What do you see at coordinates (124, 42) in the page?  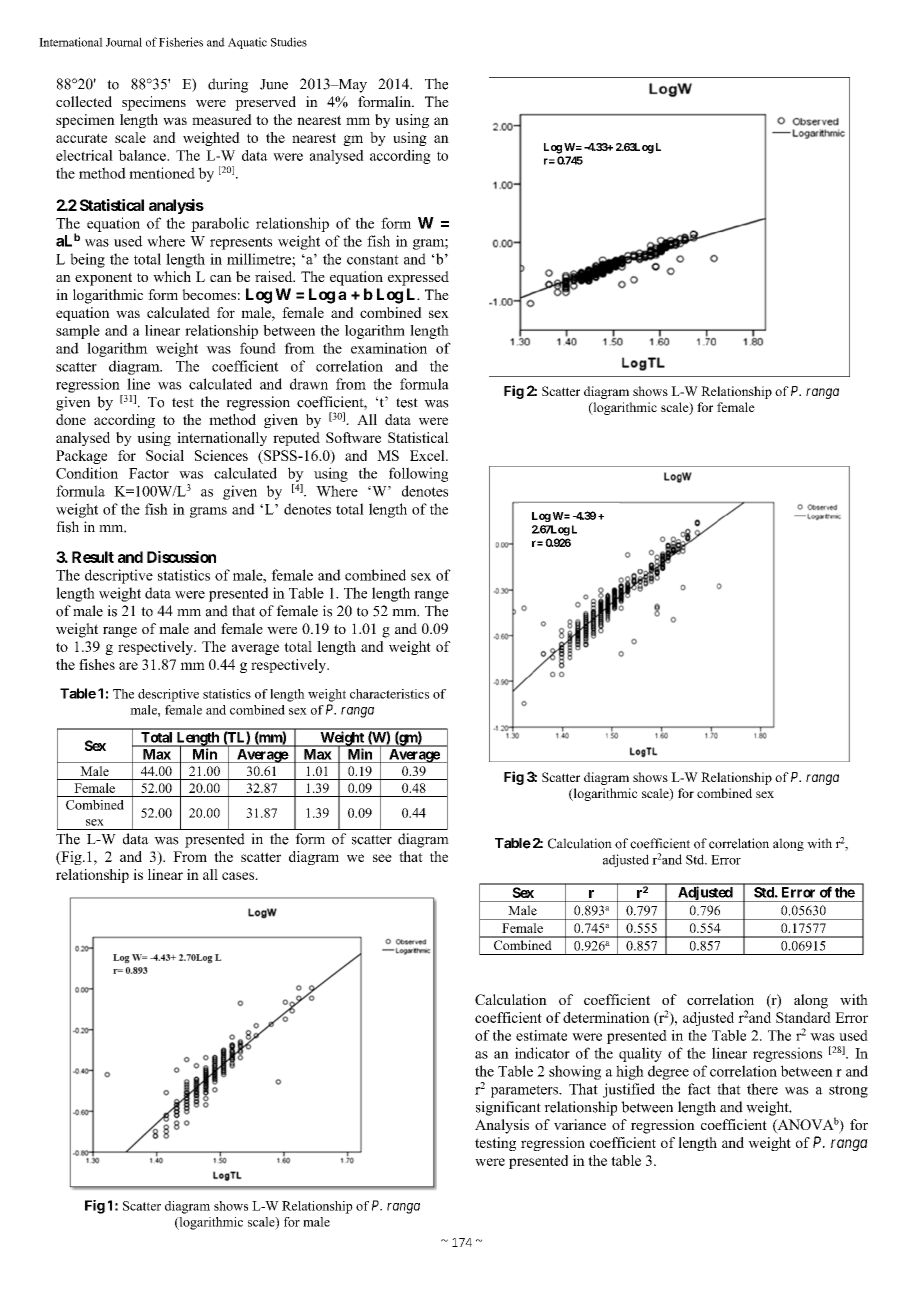 I see `Journal` at bounding box center [124, 42].
